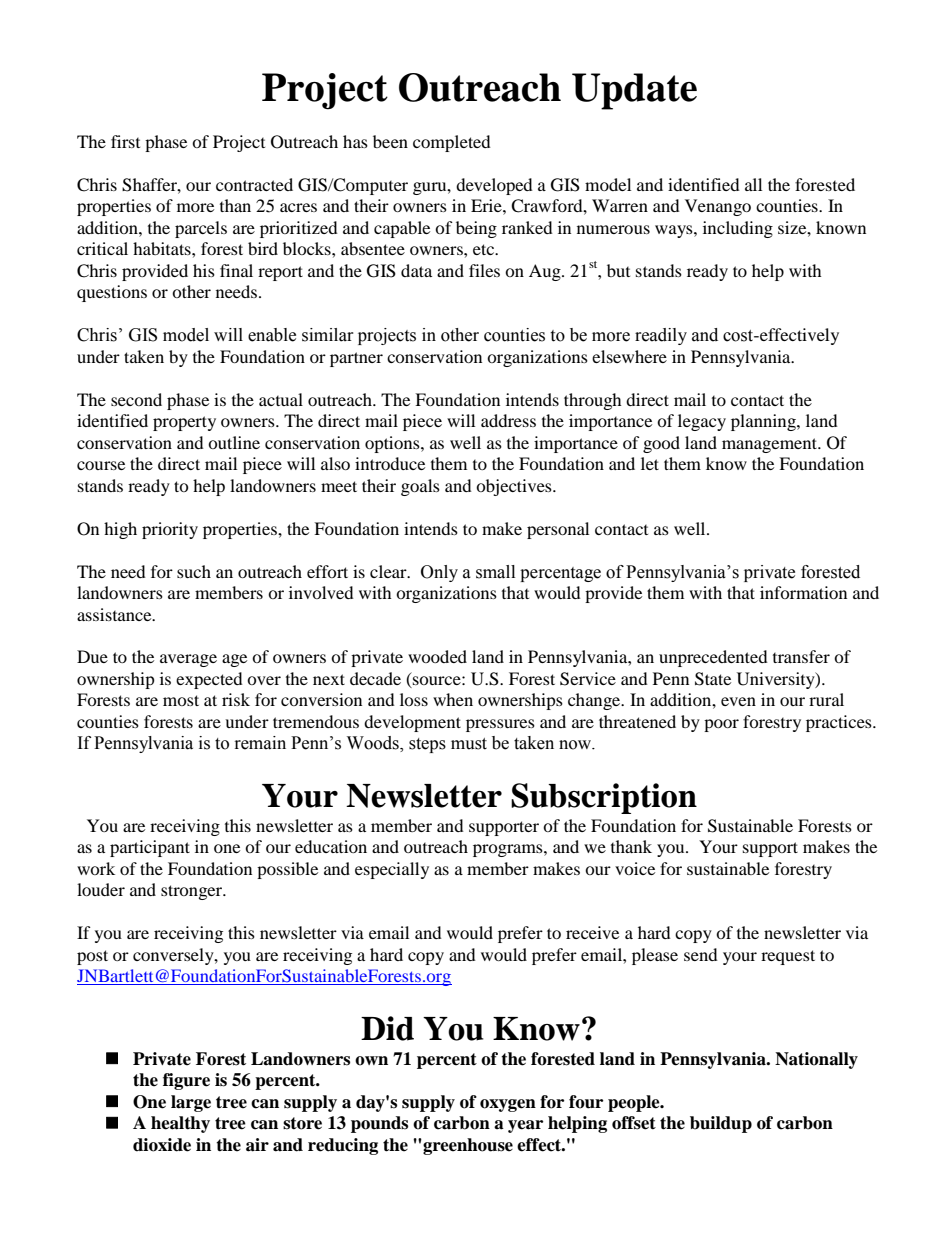 Image resolution: width=952 pixels, height=1233 pixels. What do you see at coordinates (508, 420) in the screenshot?
I see `address` at bounding box center [508, 420].
